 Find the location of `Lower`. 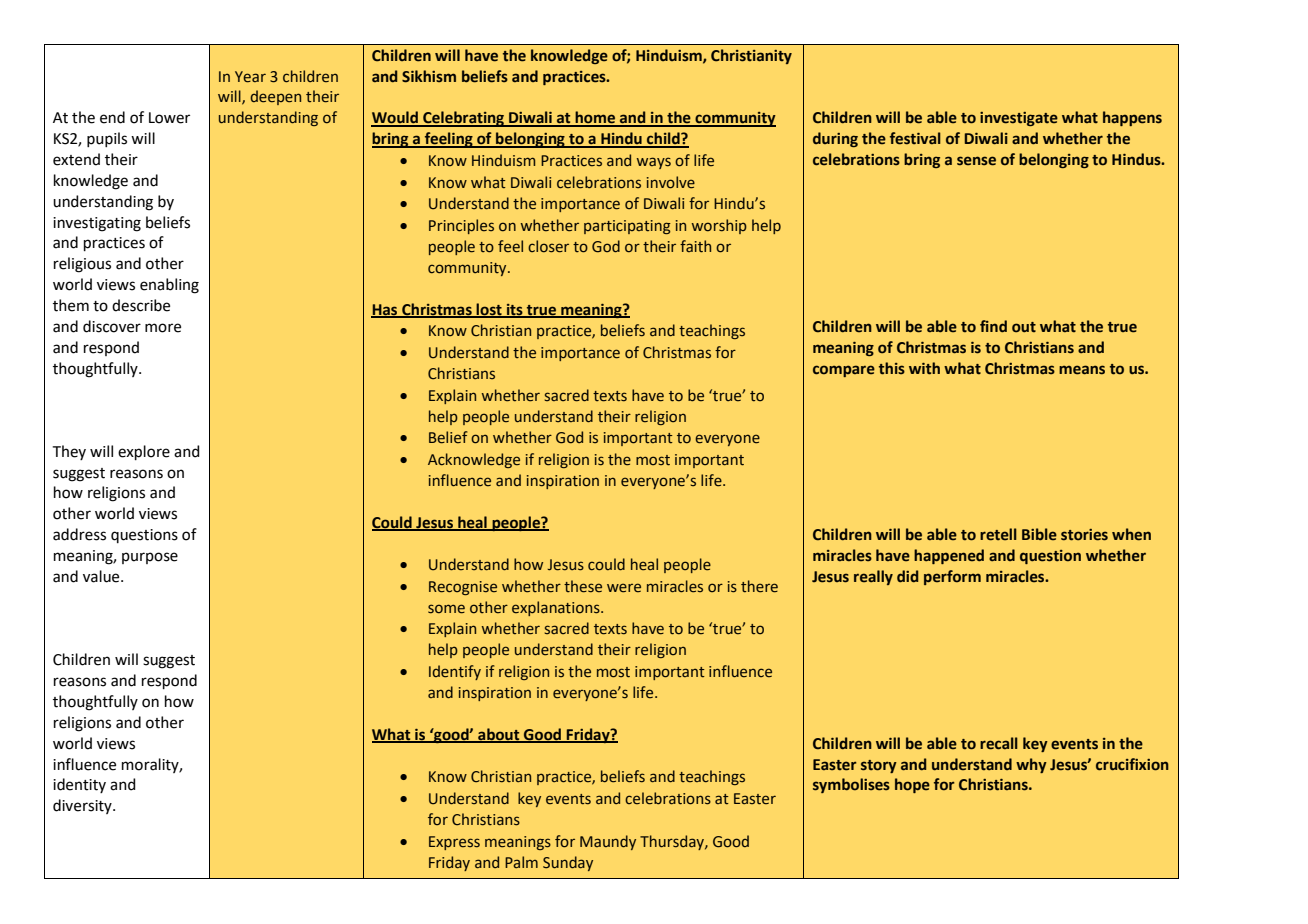

Lower is located at coordinates (169, 118).
